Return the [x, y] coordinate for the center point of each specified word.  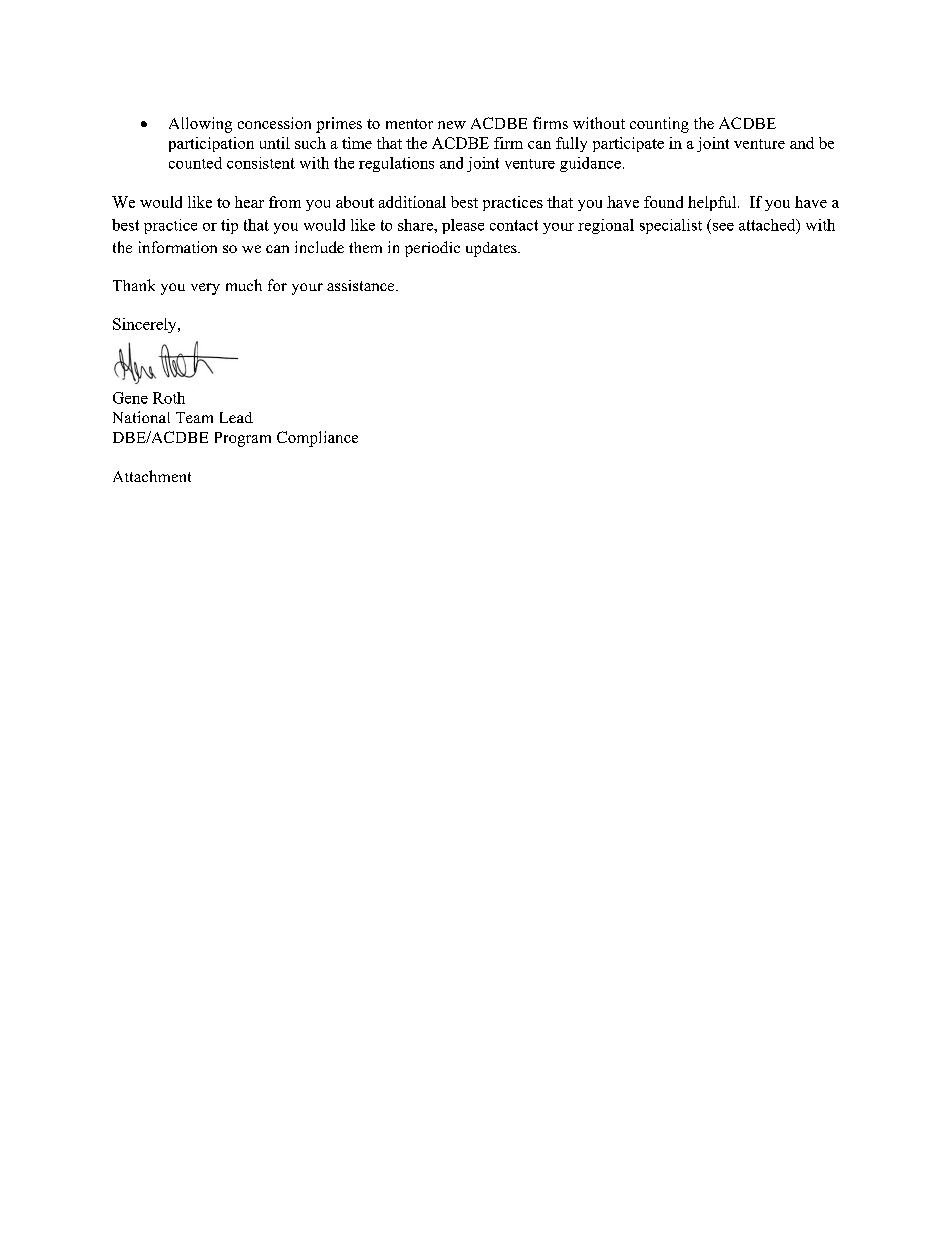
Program [243, 439]
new [452, 125]
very [205, 289]
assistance [362, 285]
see [723, 227]
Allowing [200, 125]
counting [659, 125]
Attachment [152, 476]
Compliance [317, 439]
